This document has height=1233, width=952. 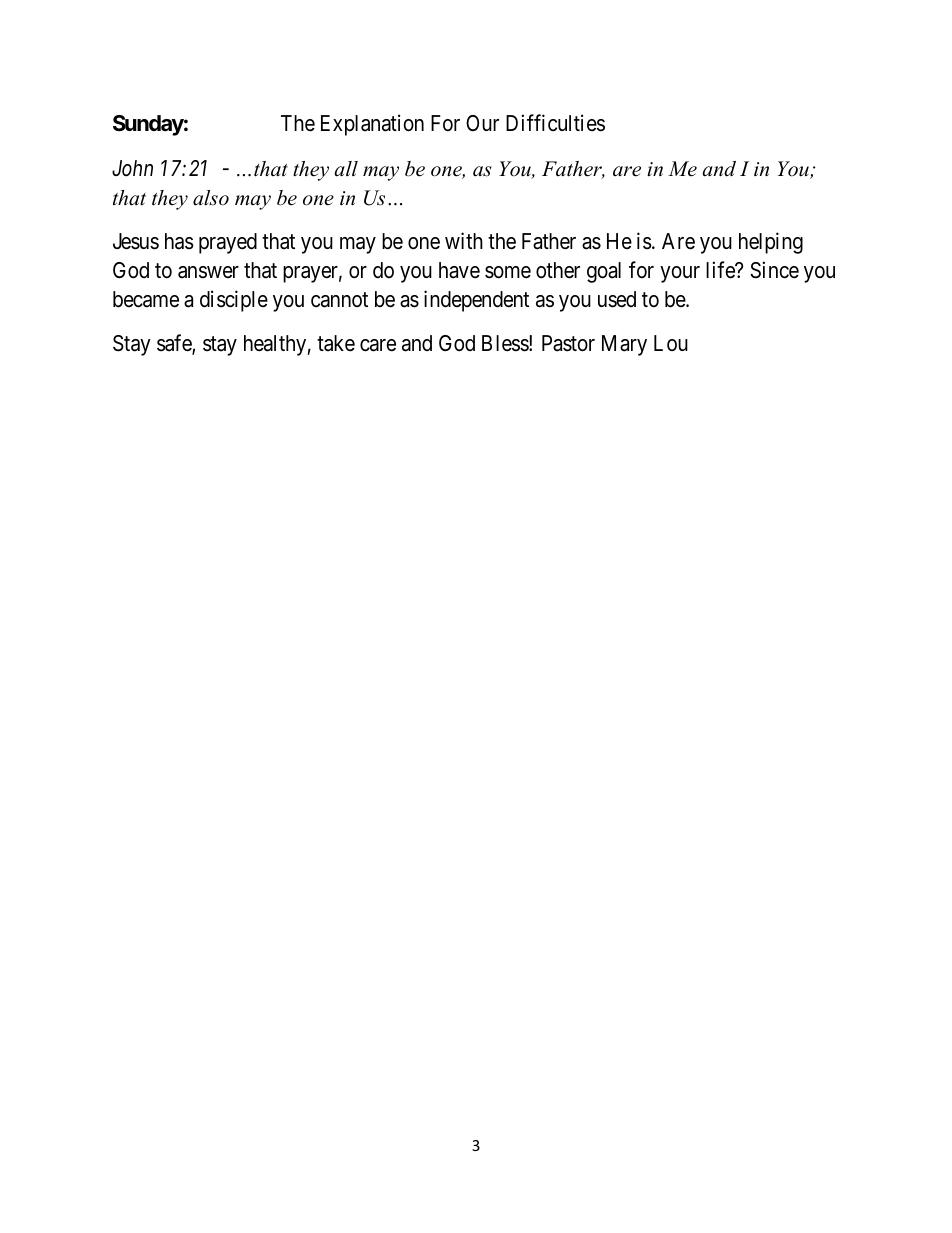 I want to click on safe, so click(x=175, y=344).
